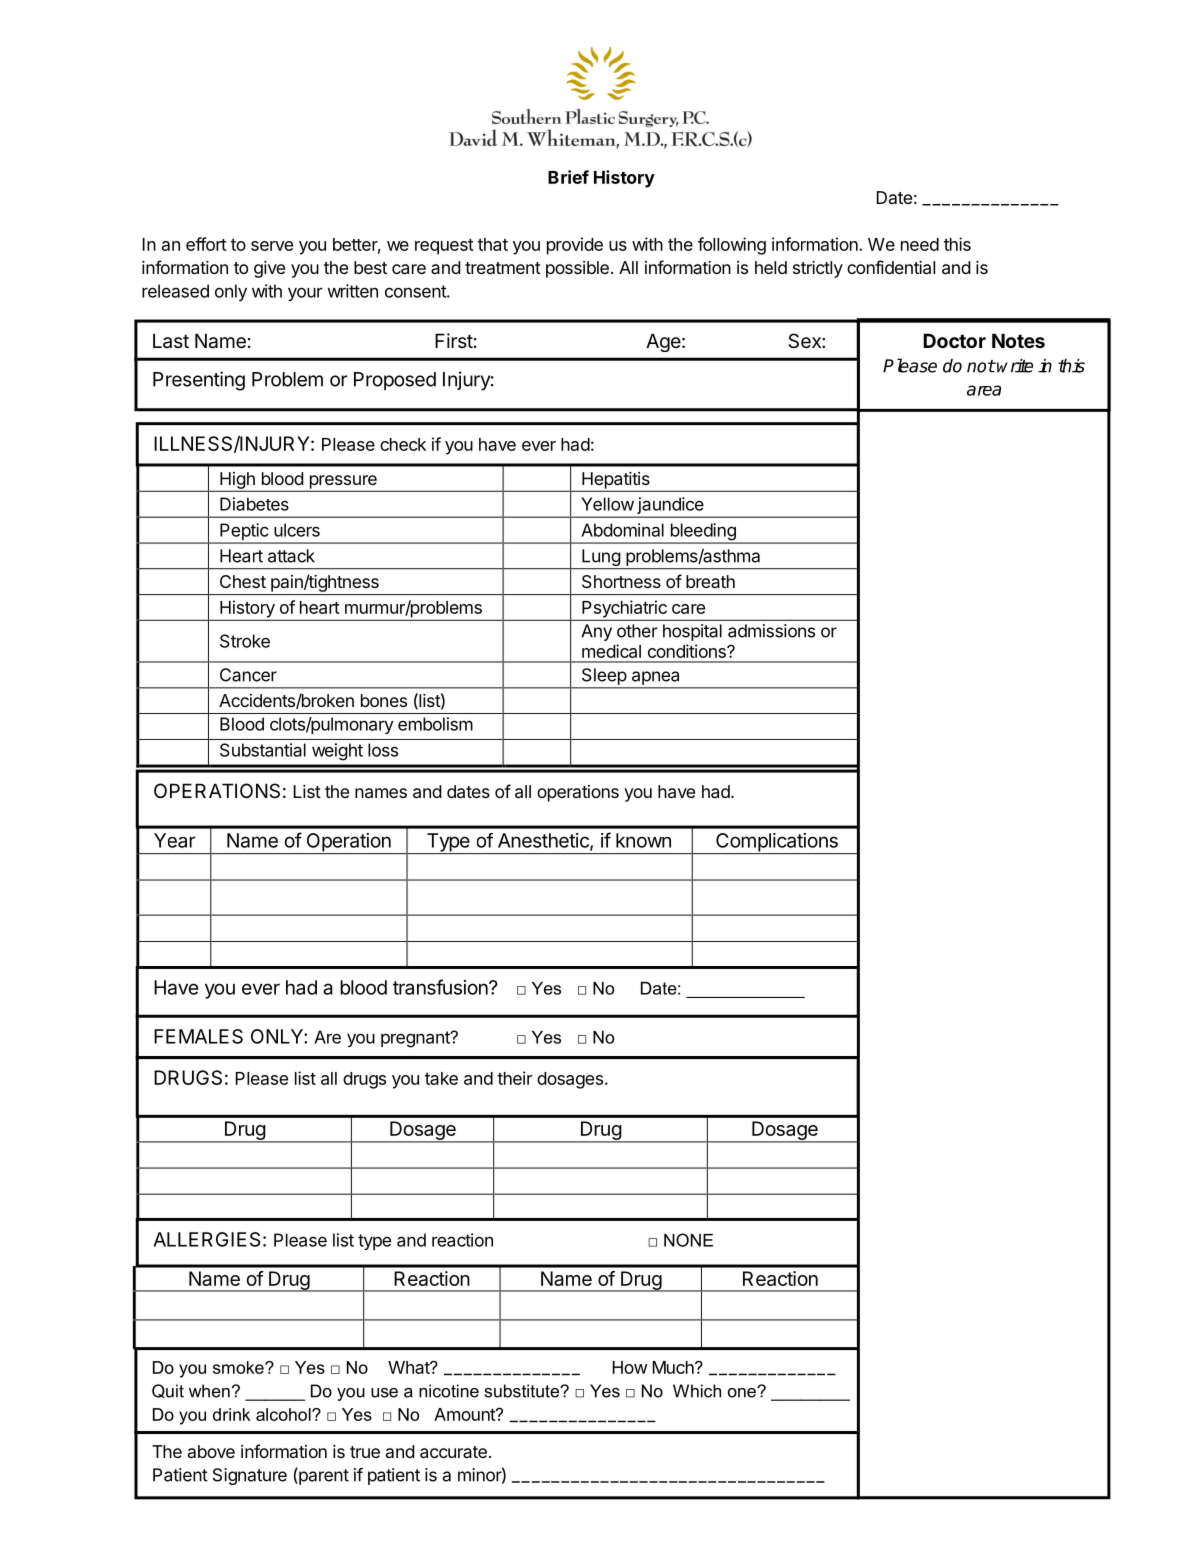 This page has height=1554, width=1201. Describe the element at coordinates (688, 1240) in the page. I see `NONE` at that location.
